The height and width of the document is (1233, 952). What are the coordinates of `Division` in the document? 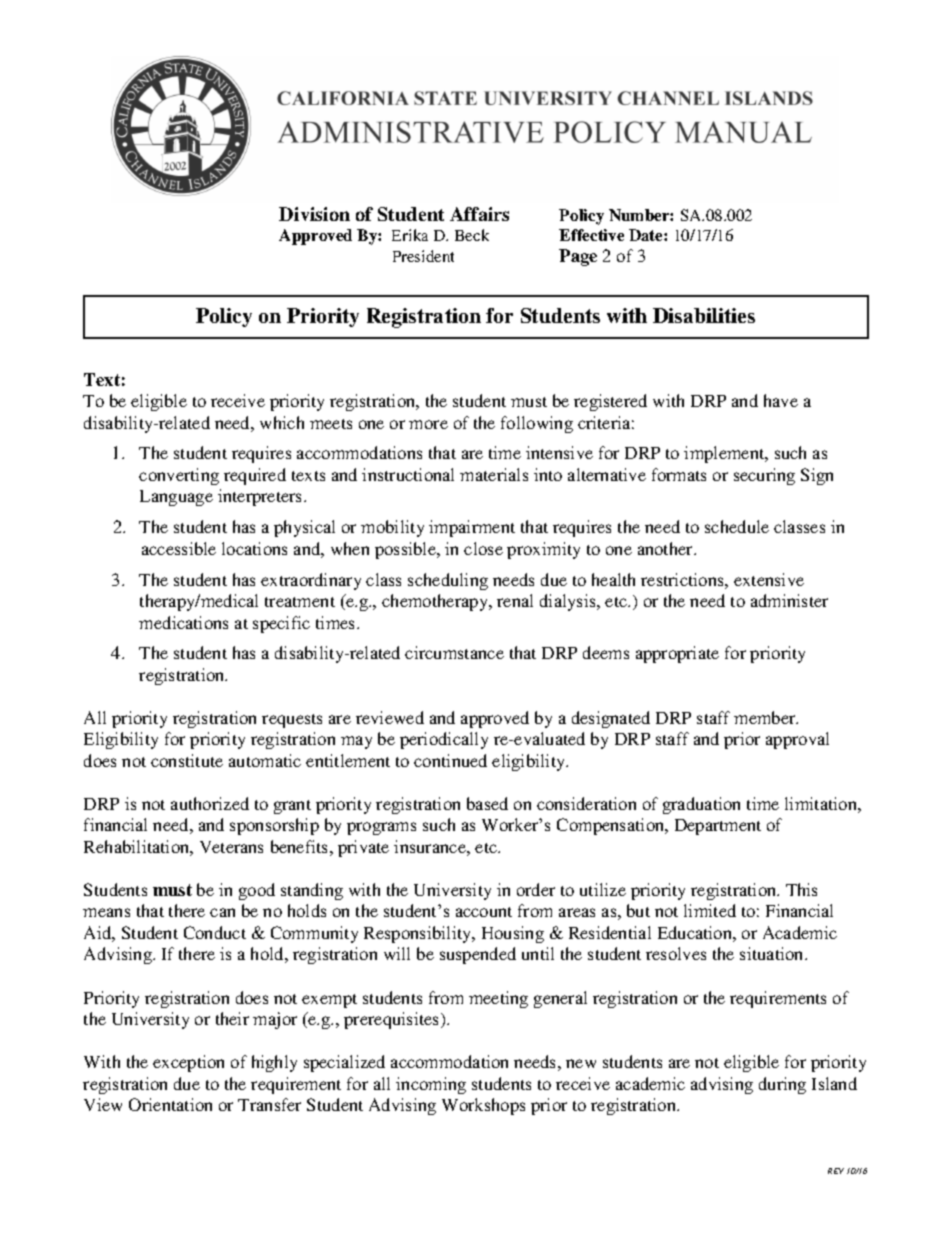 It's located at (314, 214).
